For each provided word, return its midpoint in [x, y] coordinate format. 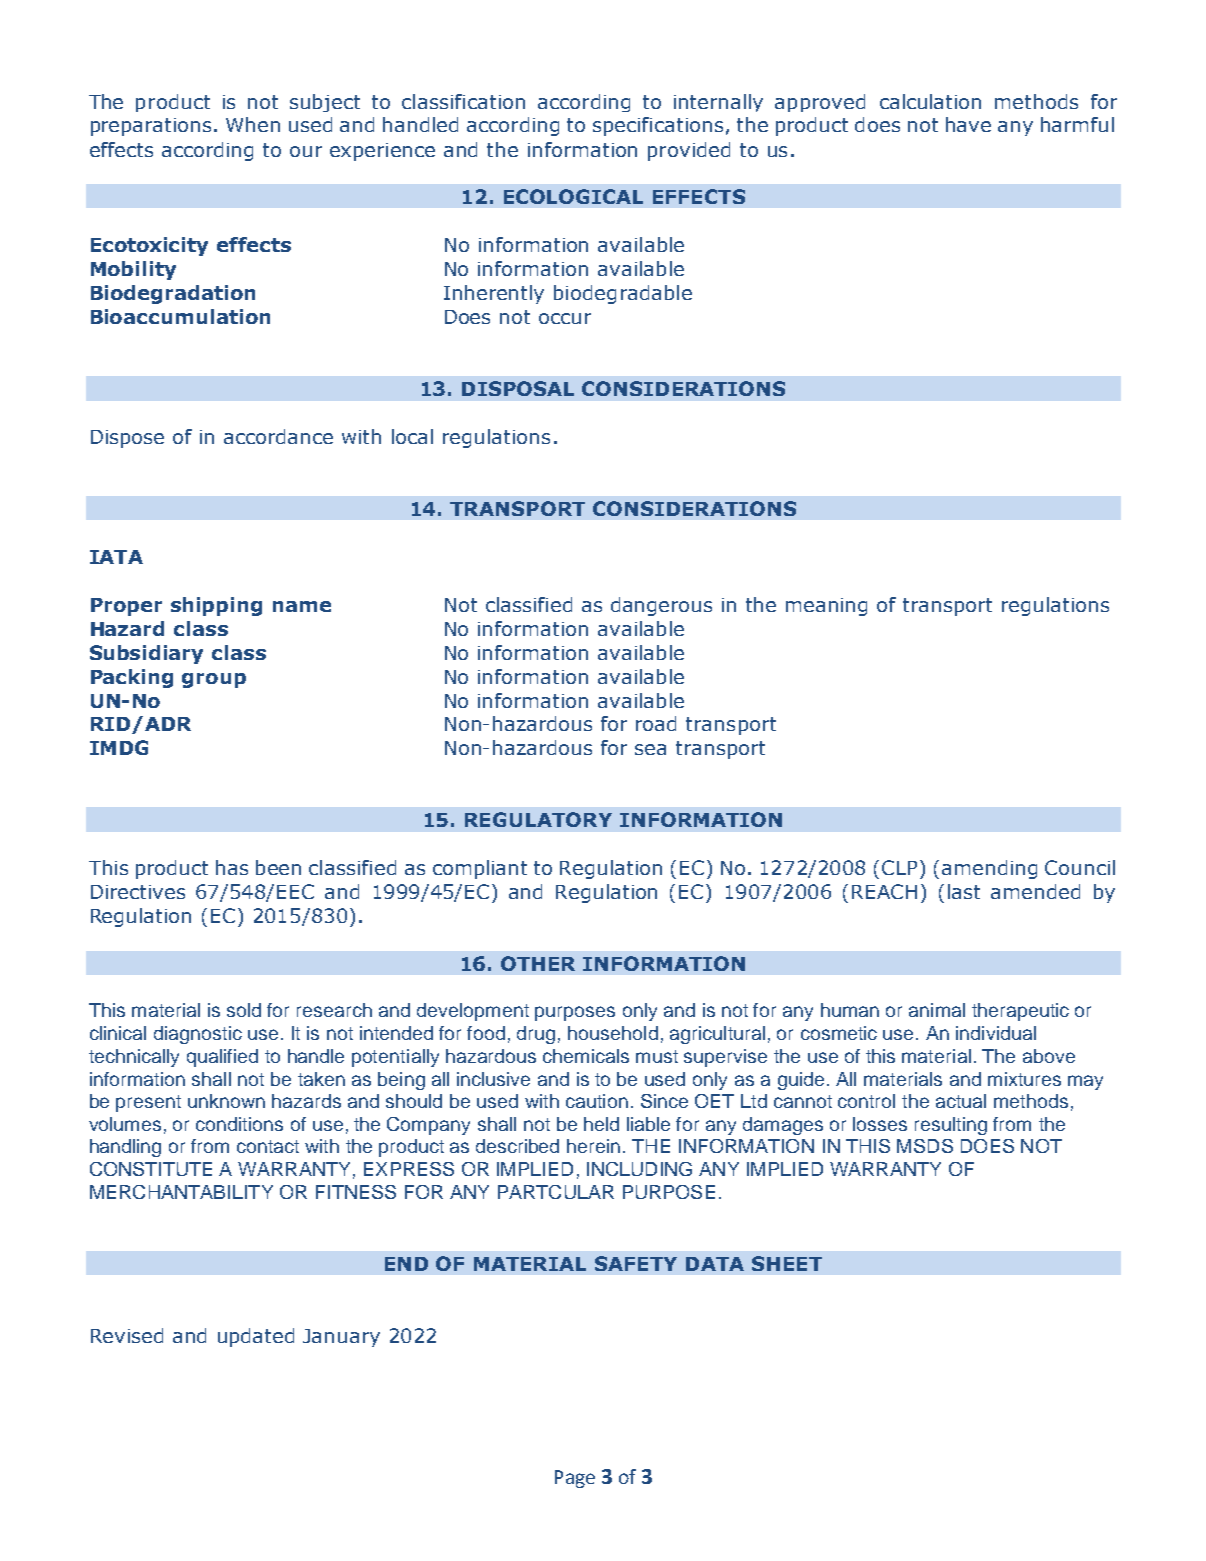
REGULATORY [538, 819]
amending [989, 869]
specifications [658, 126]
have [968, 124]
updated [256, 1337]
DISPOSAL [518, 388]
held [601, 1124]
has [232, 867]
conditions [239, 1124]
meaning [826, 607]
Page [575, 1479]
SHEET [787, 1263]
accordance [278, 436]
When [253, 124]
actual [961, 1101]
